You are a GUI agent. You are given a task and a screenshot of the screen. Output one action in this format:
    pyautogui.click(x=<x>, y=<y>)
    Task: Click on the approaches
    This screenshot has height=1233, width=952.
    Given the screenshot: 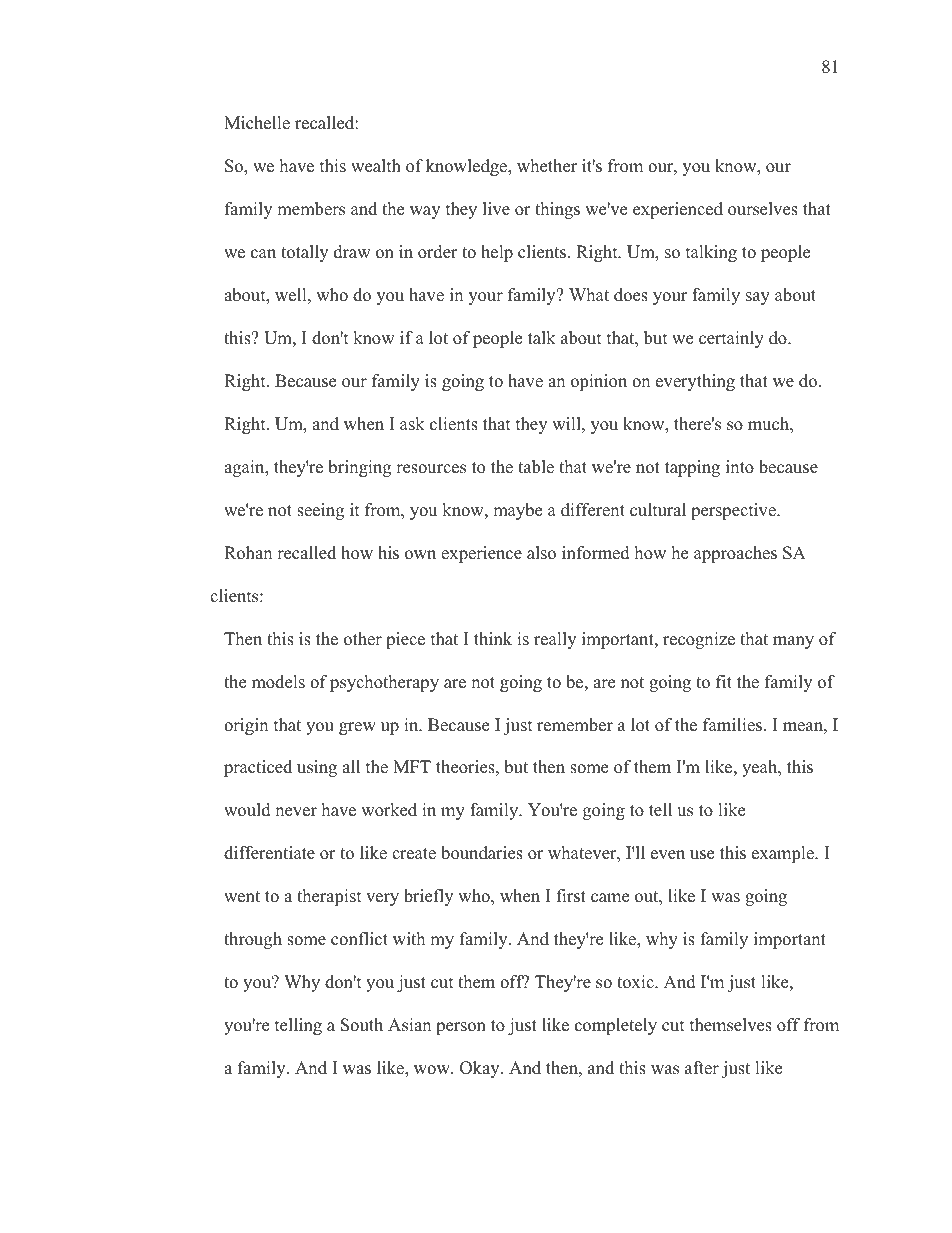 What is the action you would take?
    pyautogui.click(x=735, y=554)
